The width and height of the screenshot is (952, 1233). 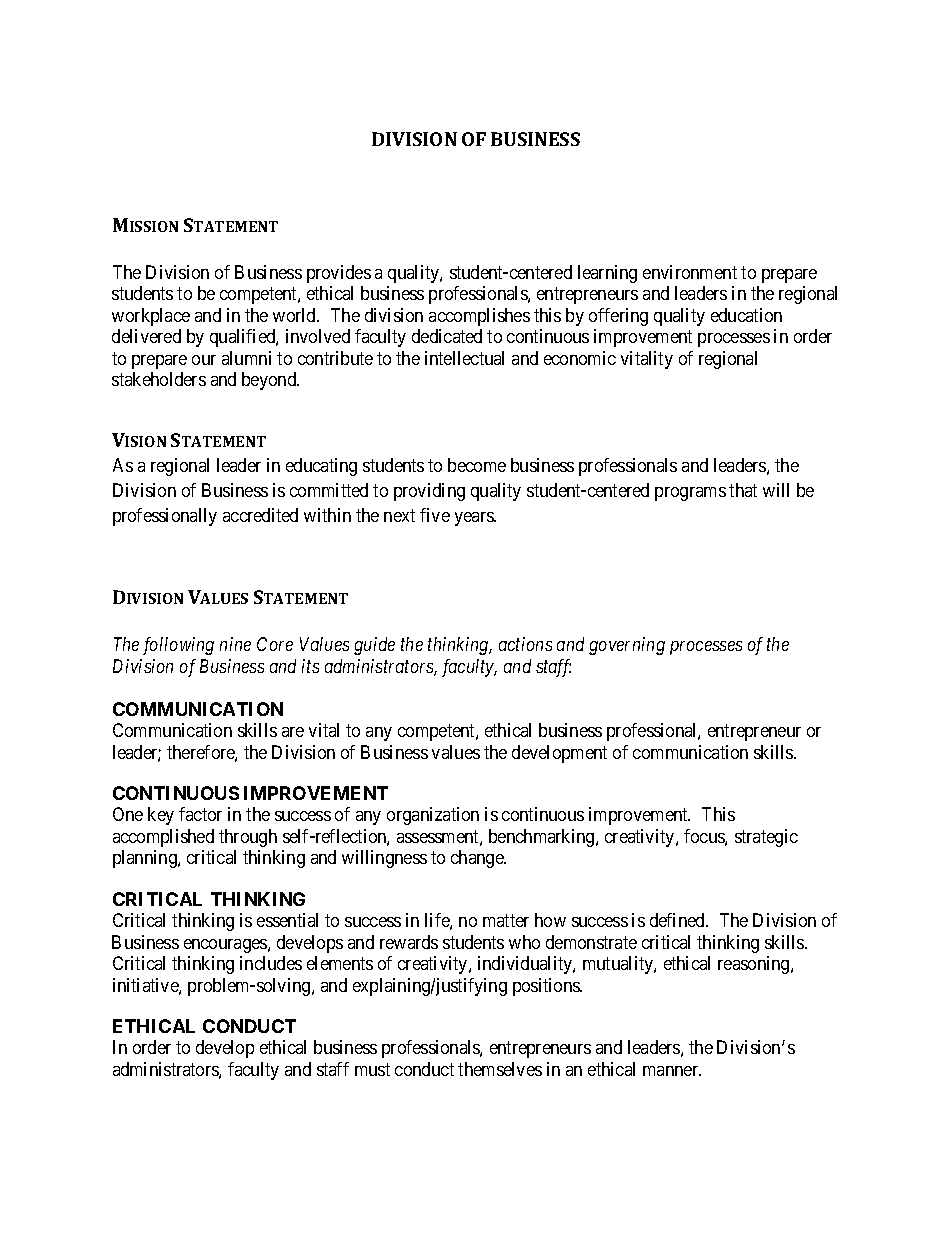 I want to click on includes, so click(x=271, y=963).
